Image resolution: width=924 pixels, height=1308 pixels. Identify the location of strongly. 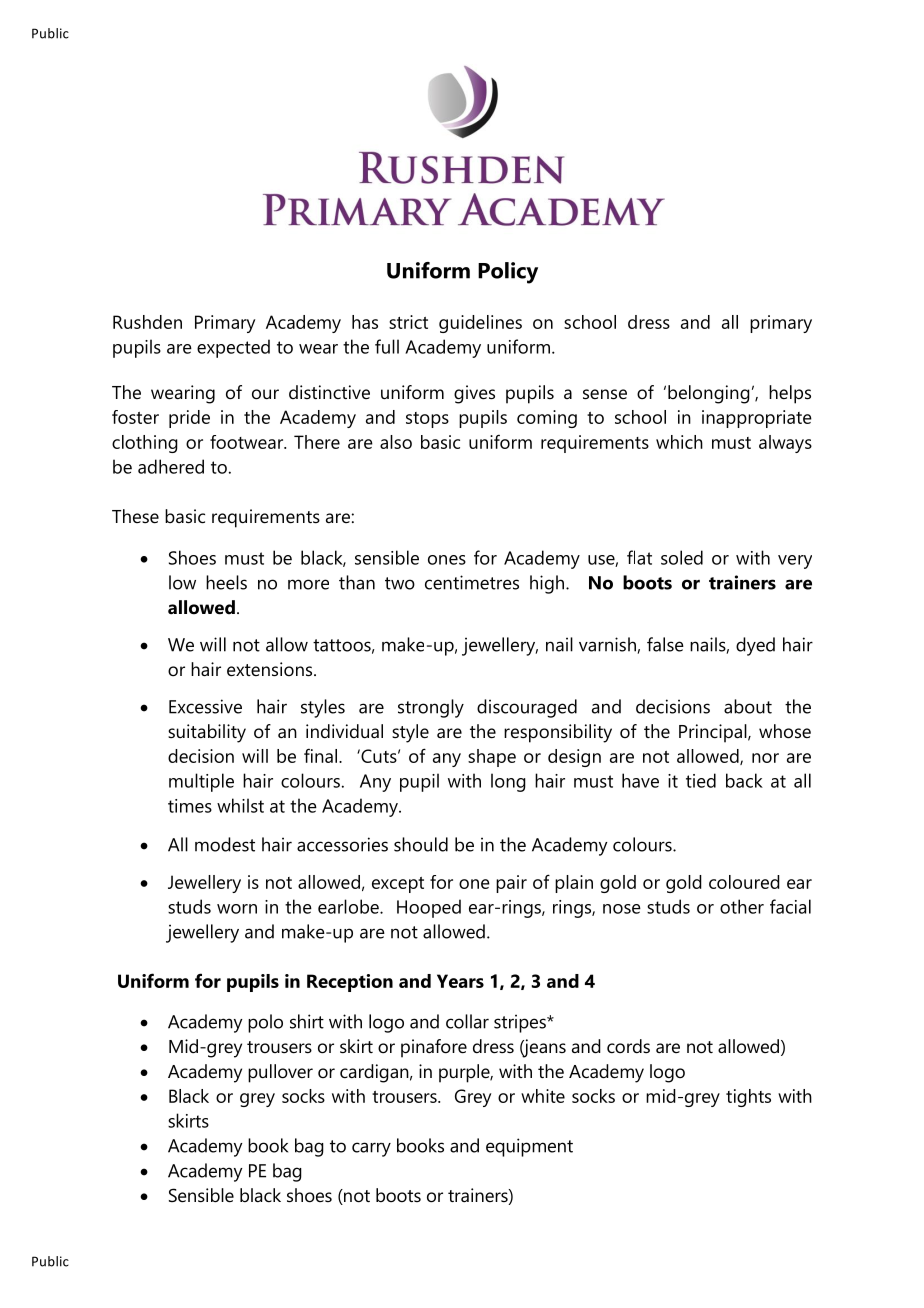
(431, 708).
